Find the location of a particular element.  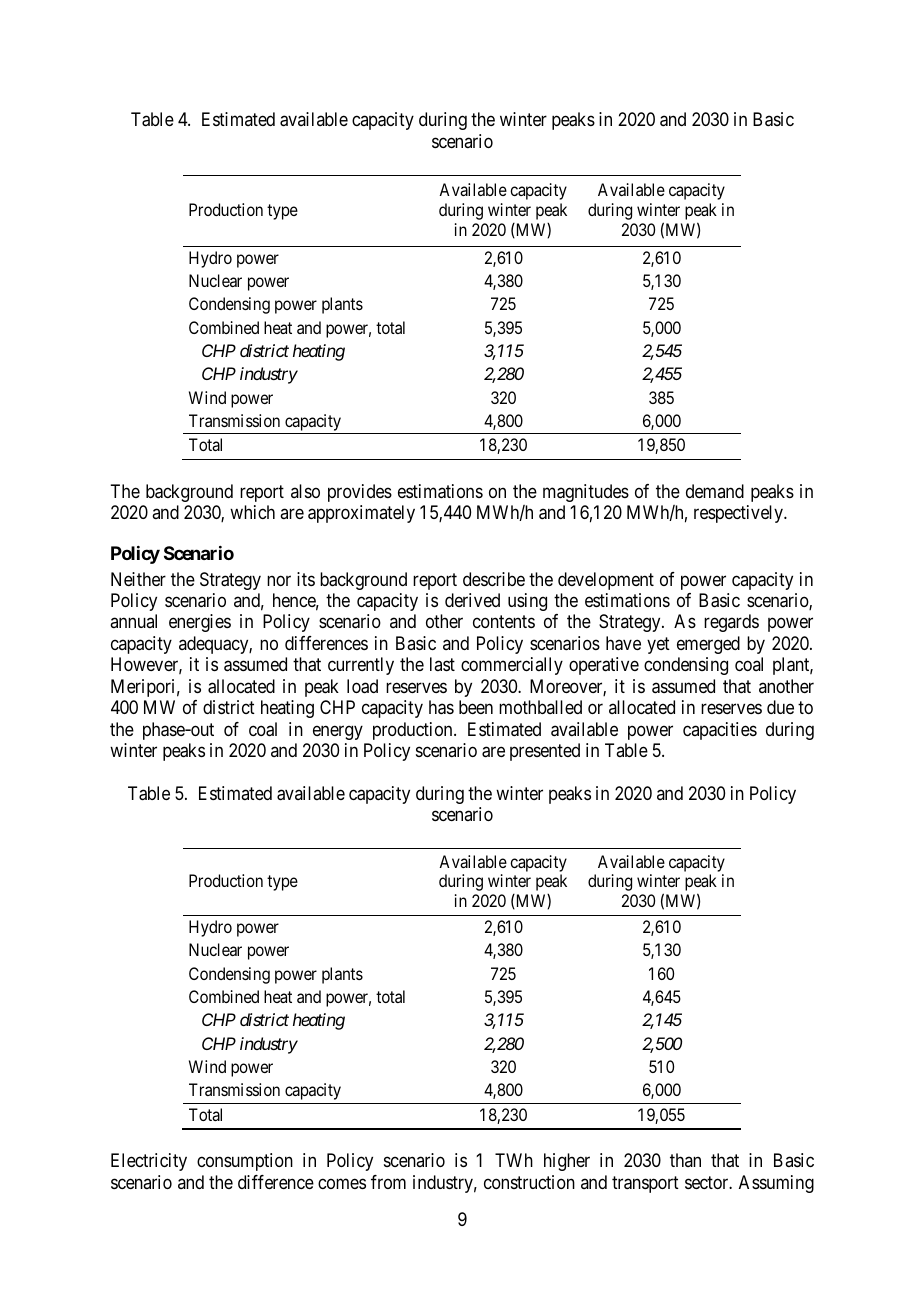

approximately is located at coordinates (361, 514).
